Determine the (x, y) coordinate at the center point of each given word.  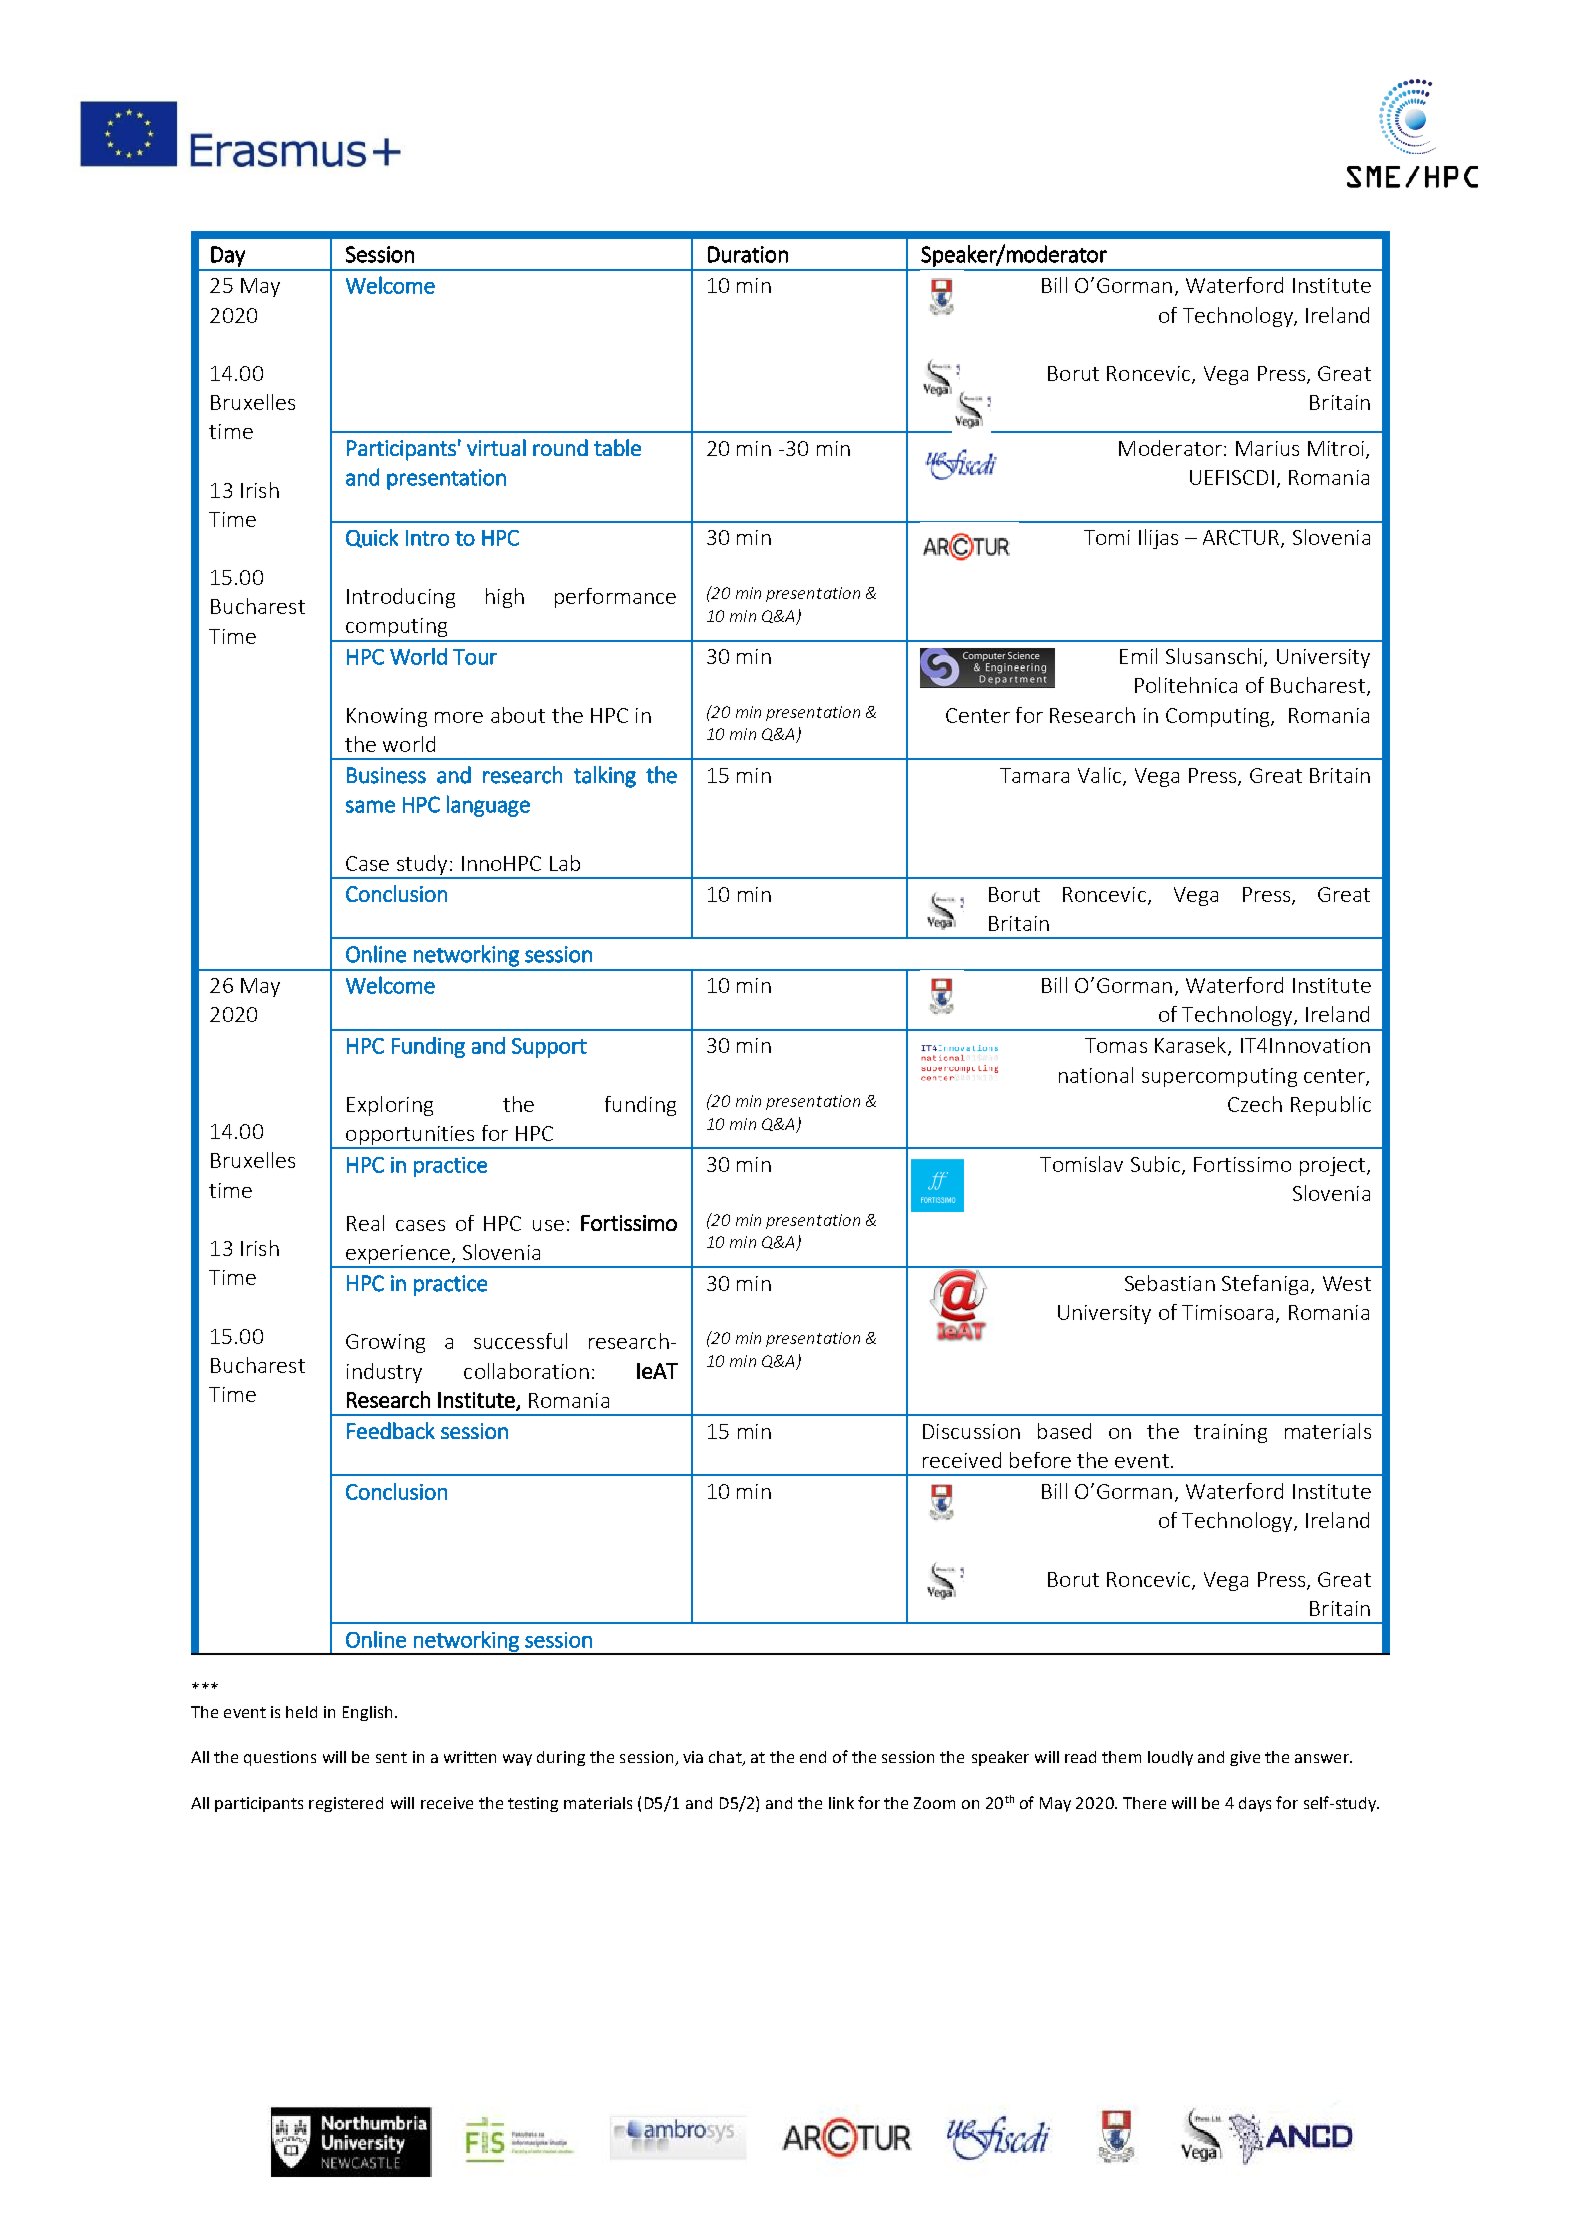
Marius (1267, 448)
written (470, 1757)
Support (549, 1048)
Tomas (1116, 1045)
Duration (748, 254)
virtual (496, 447)
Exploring (390, 1106)
